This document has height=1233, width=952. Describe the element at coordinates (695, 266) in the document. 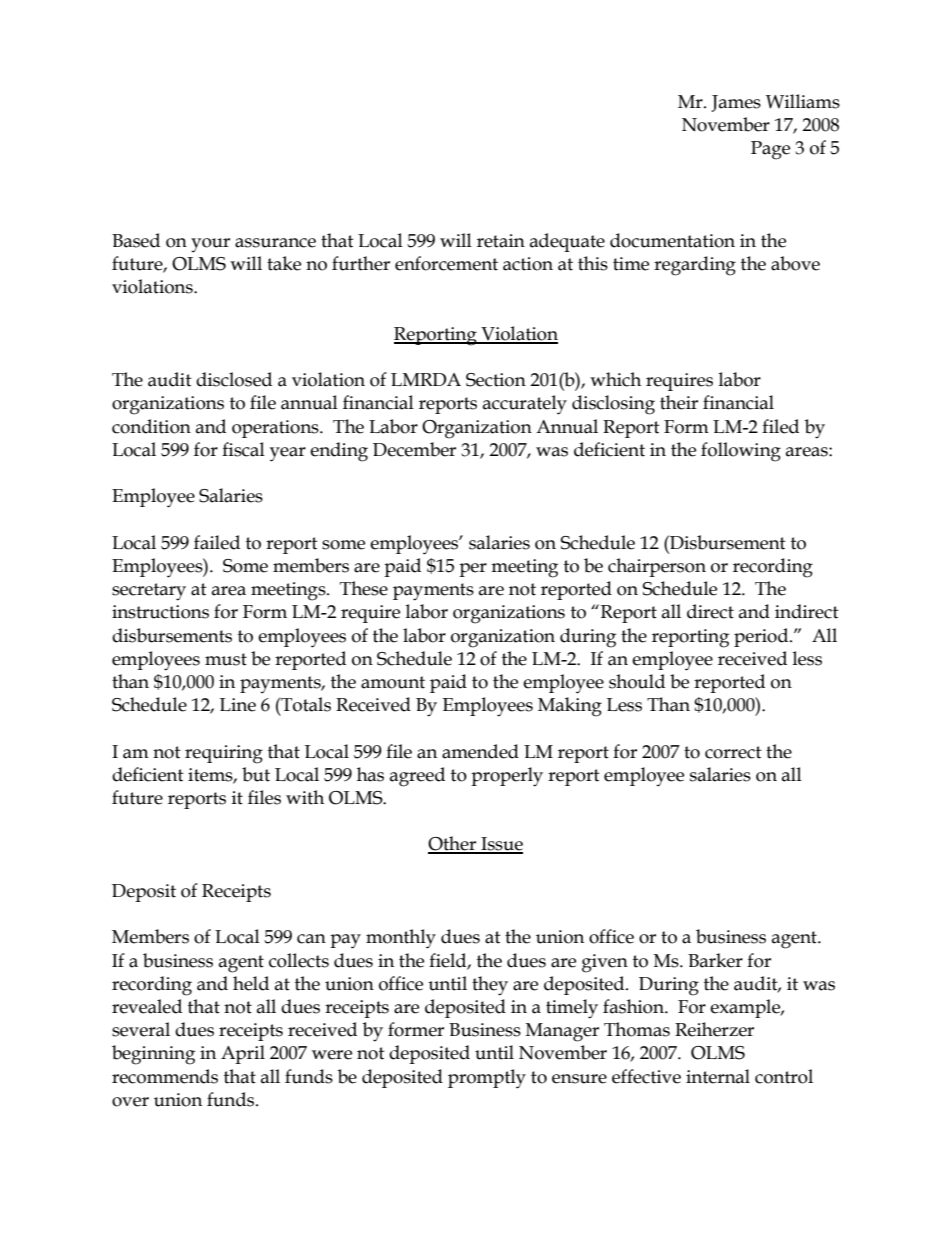

I see `regarding` at that location.
